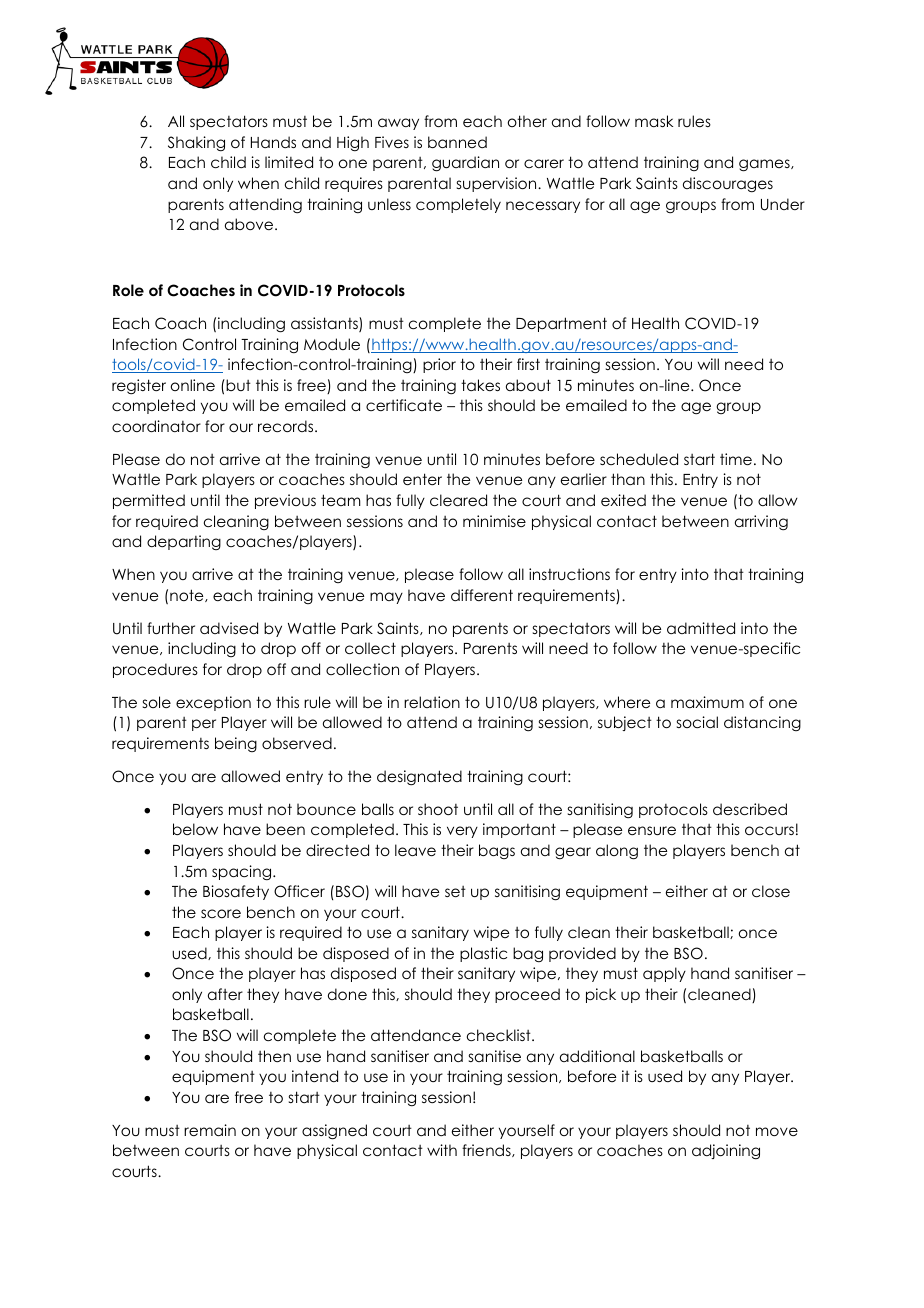  Describe the element at coordinates (728, 184) in the document. I see `discourages` at that location.
